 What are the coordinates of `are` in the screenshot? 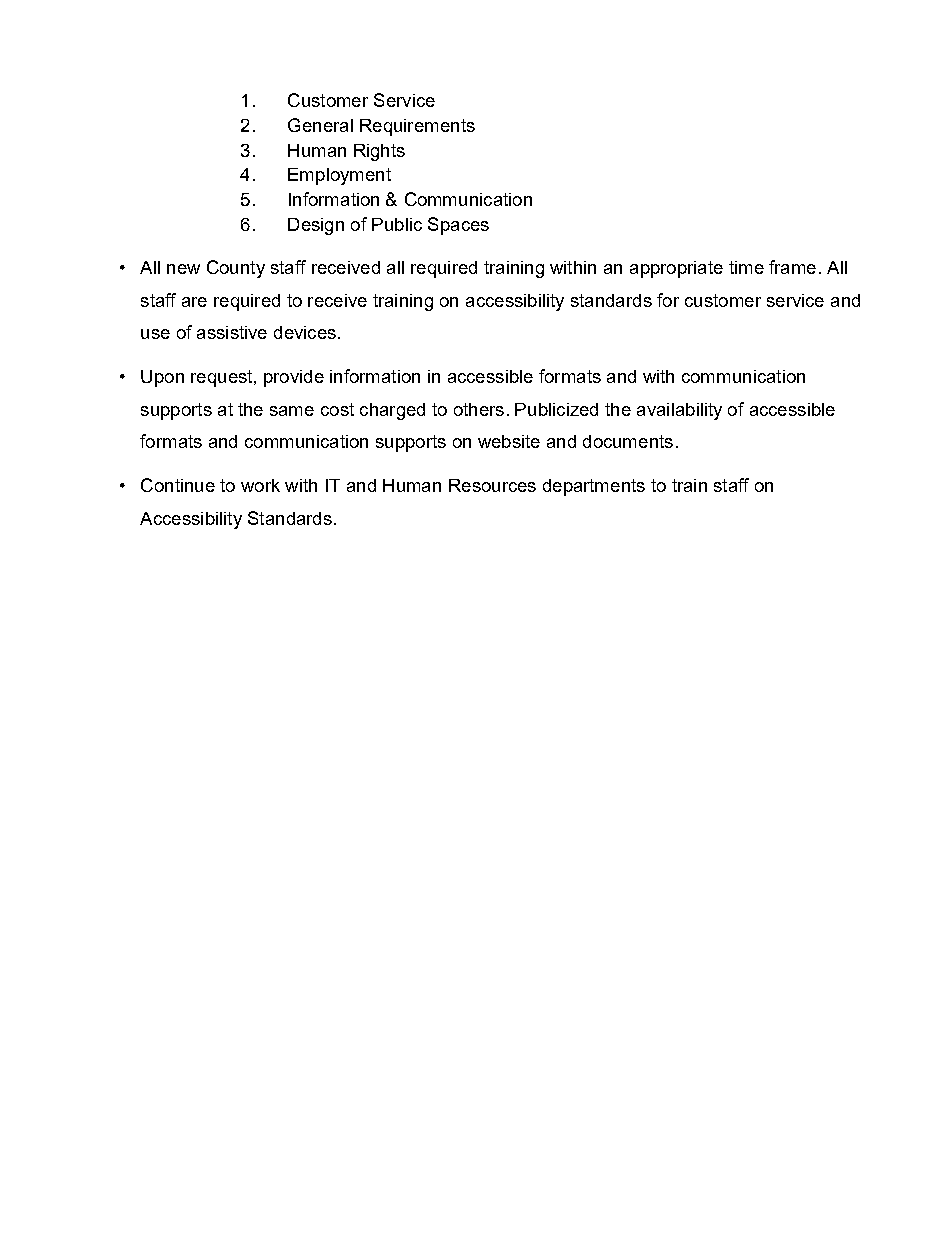 It's located at (194, 302).
